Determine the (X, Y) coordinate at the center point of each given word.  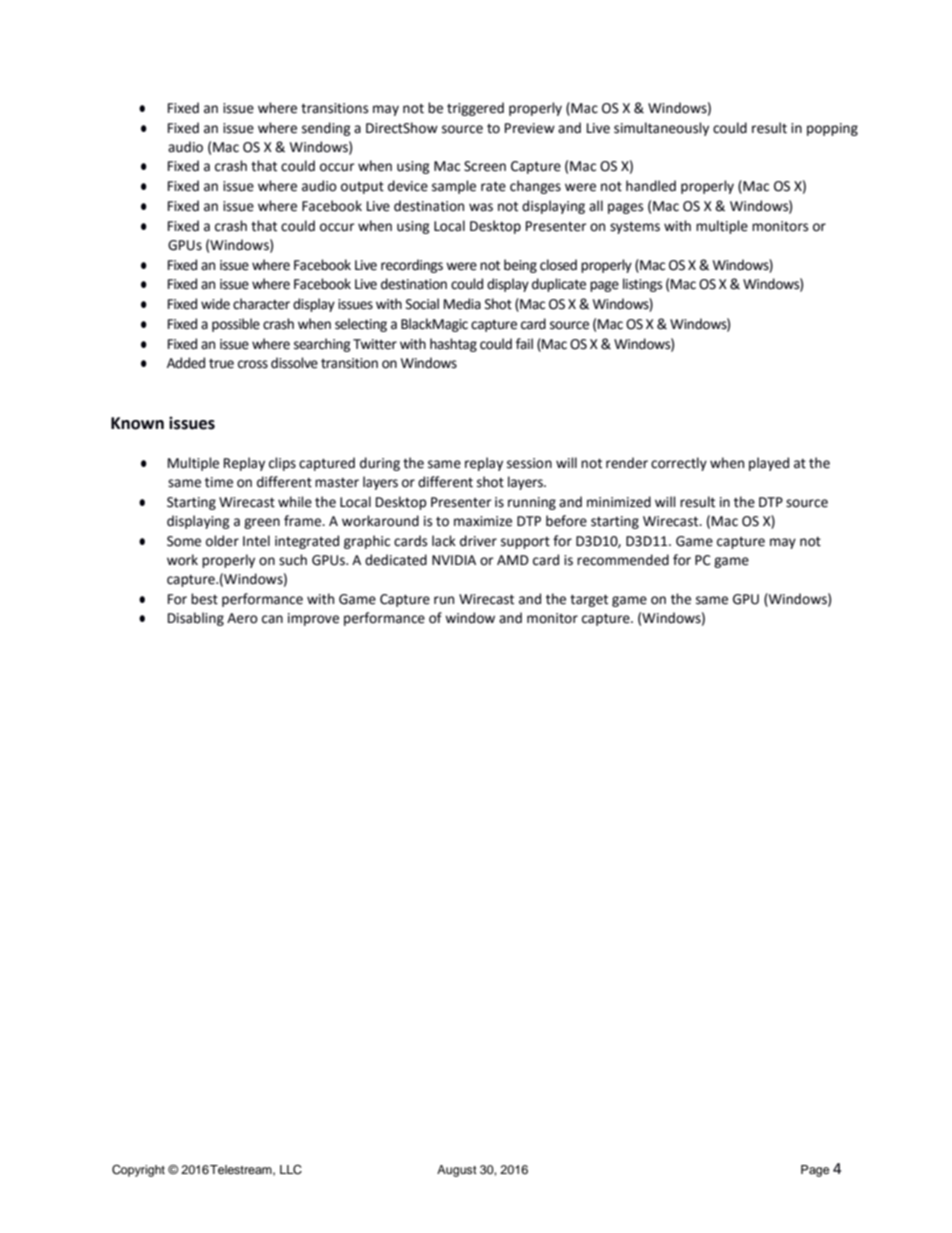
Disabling (196, 619)
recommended (623, 560)
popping (832, 129)
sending (326, 129)
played (769, 464)
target (589, 601)
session (529, 463)
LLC (291, 1170)
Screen (485, 166)
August (457, 1171)
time (219, 482)
